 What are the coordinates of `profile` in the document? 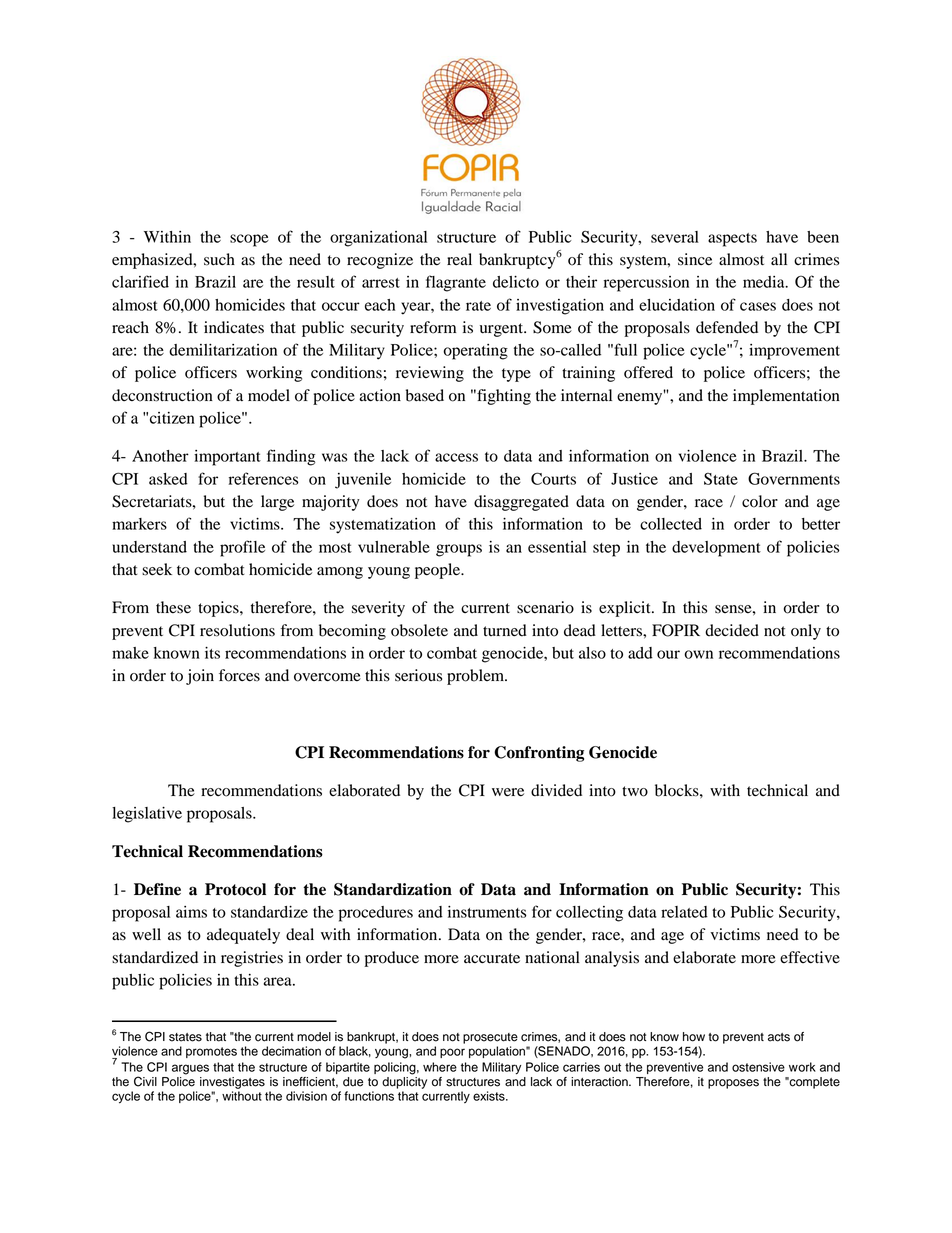 It's located at (242, 548).
